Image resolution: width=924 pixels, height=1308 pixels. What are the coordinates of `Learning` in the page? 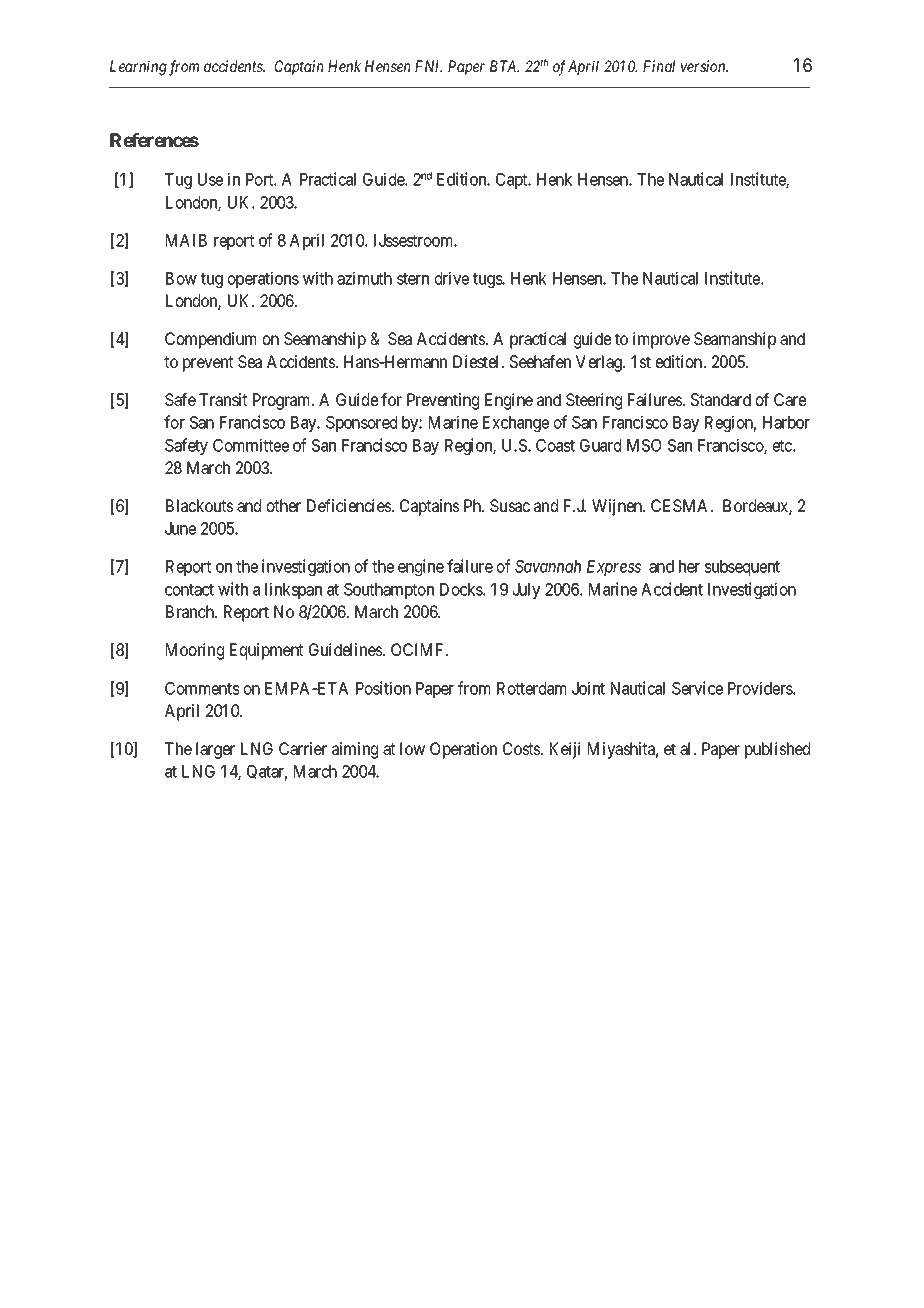 It's located at (138, 68).
